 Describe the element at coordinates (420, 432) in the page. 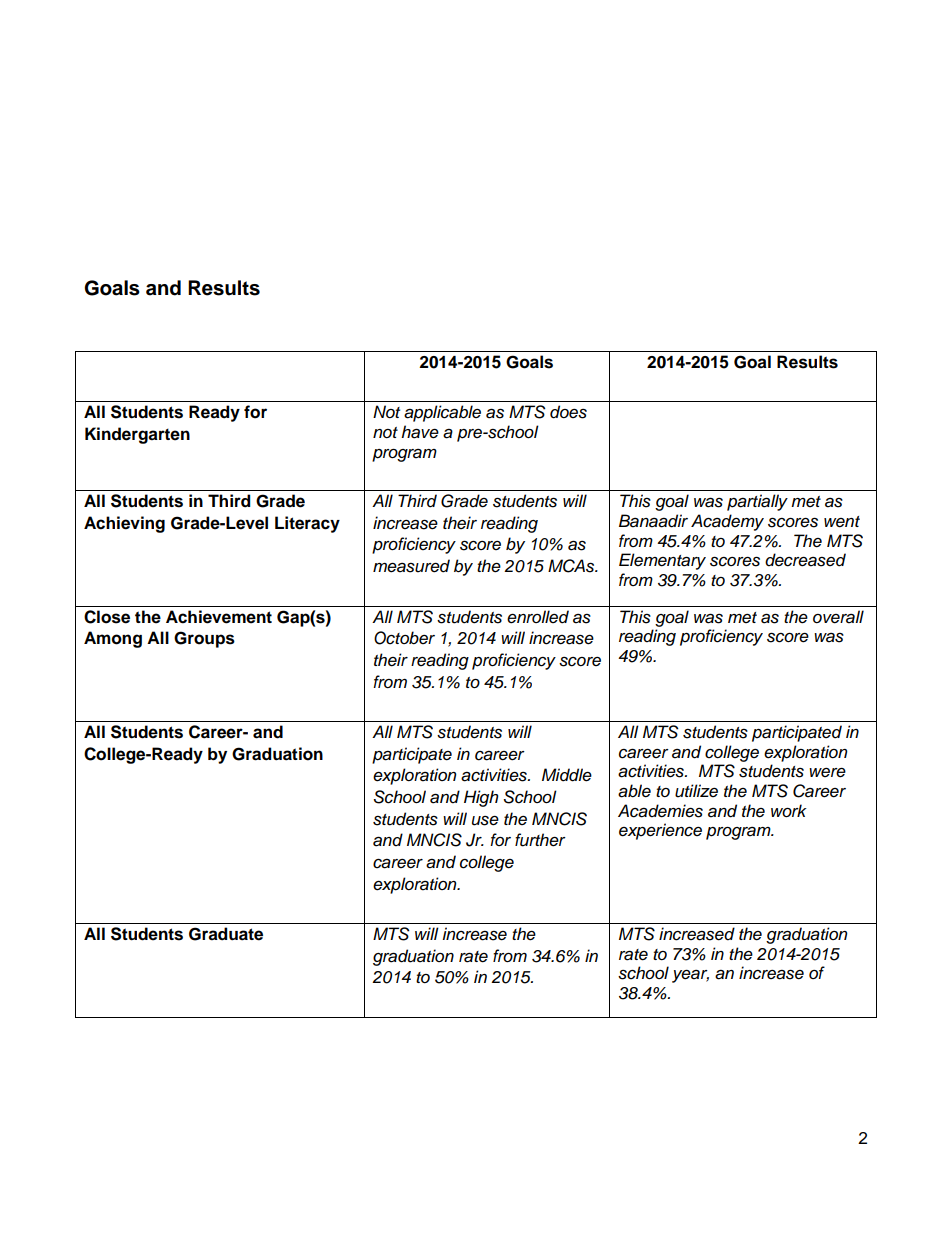

I see `have` at that location.
